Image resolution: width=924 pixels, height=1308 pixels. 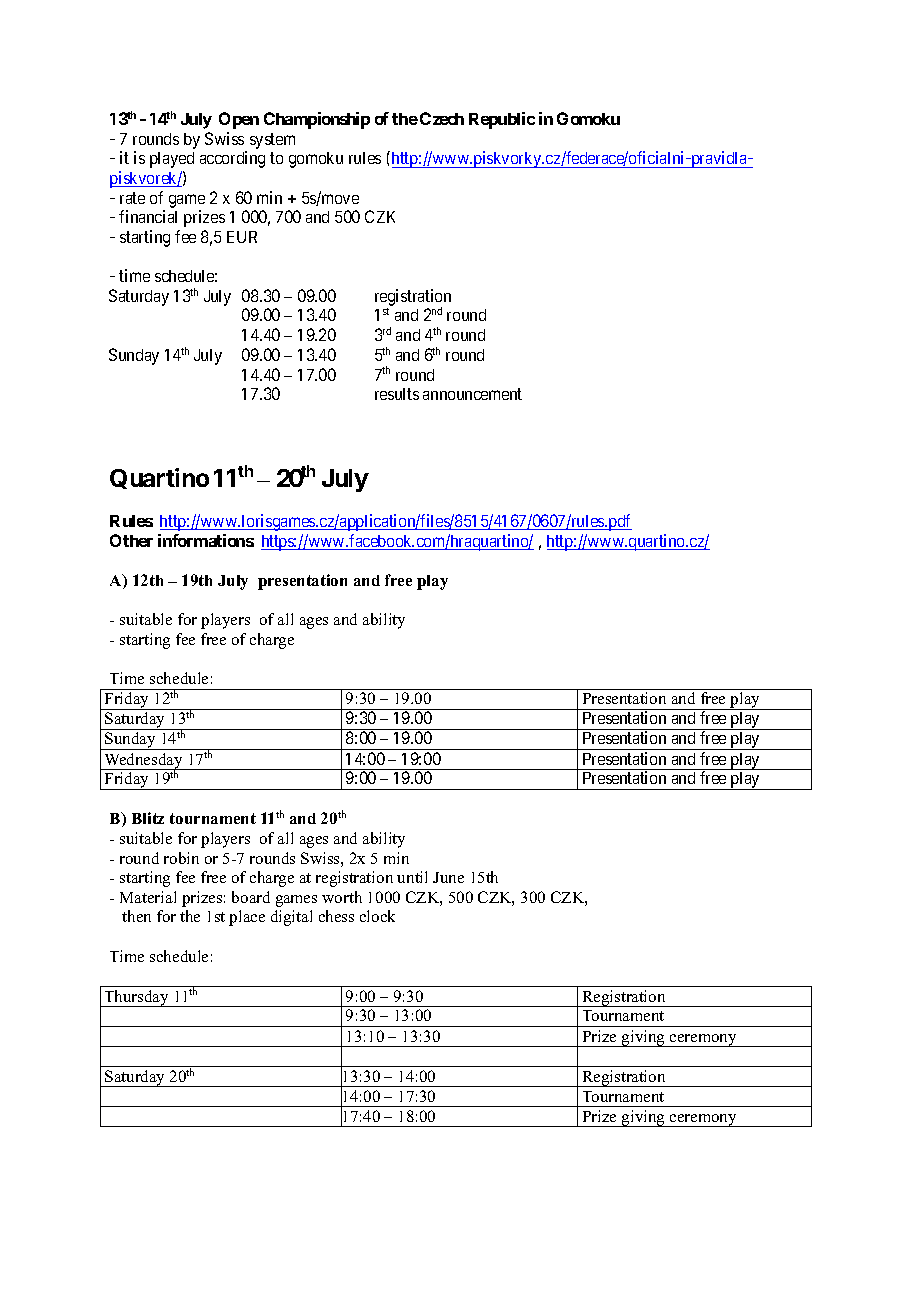 What do you see at coordinates (148, 818) in the screenshot?
I see `Blitz` at bounding box center [148, 818].
